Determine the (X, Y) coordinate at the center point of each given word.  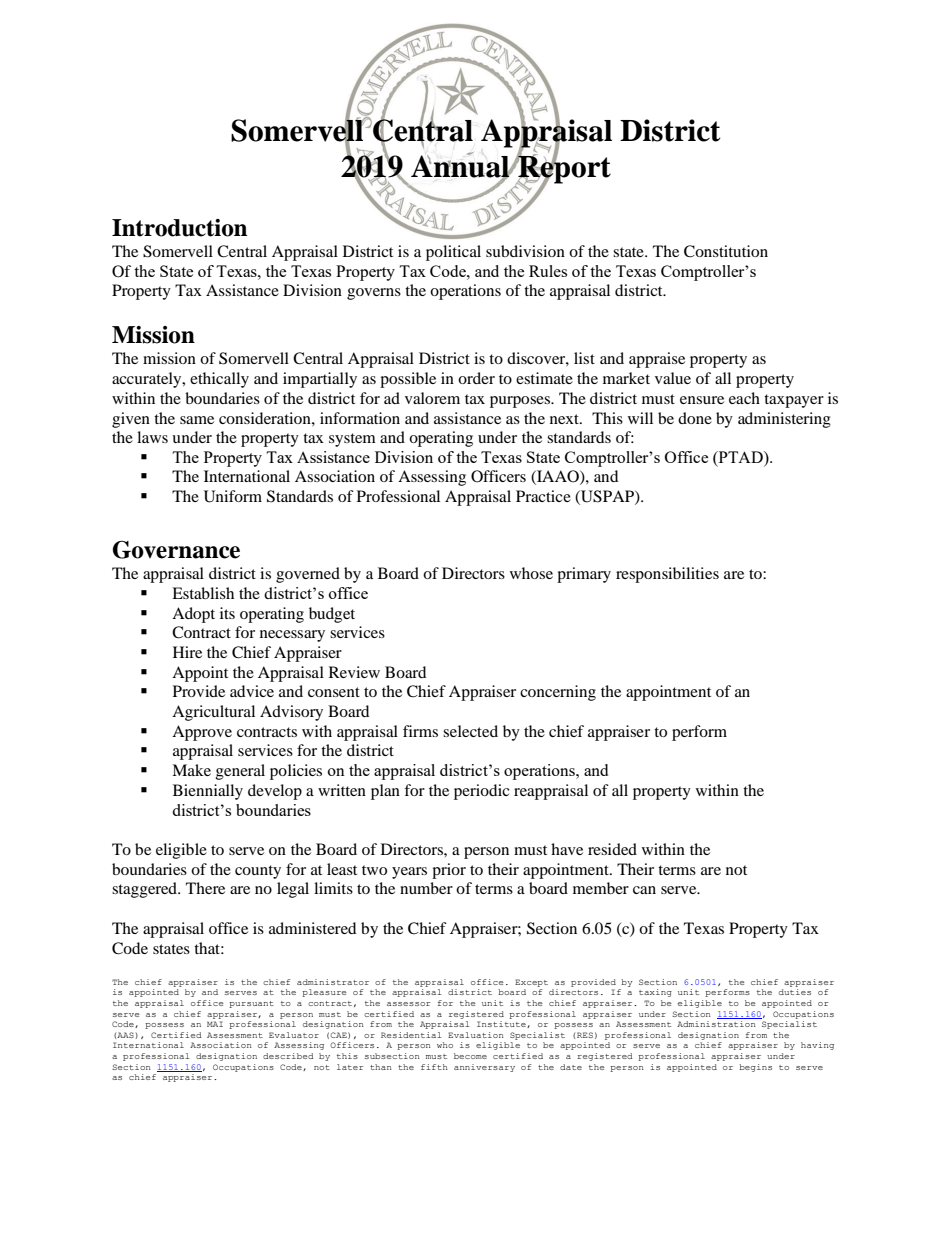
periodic (481, 792)
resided (612, 849)
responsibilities (667, 575)
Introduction (179, 228)
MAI (215, 1024)
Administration (716, 1024)
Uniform (233, 496)
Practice (543, 496)
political (453, 253)
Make (191, 770)
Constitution (726, 251)
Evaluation (476, 1035)
